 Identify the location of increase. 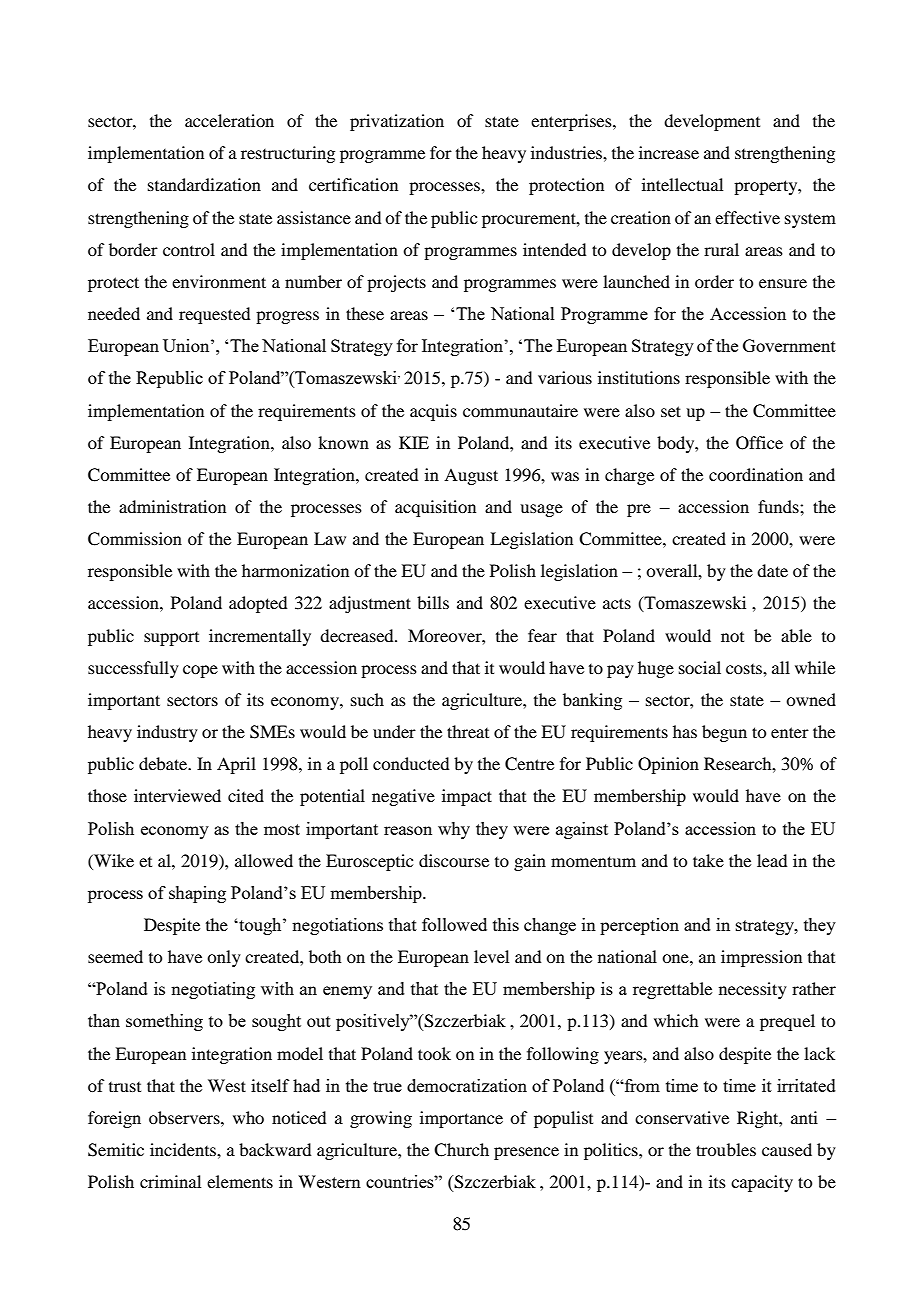
(669, 152).
